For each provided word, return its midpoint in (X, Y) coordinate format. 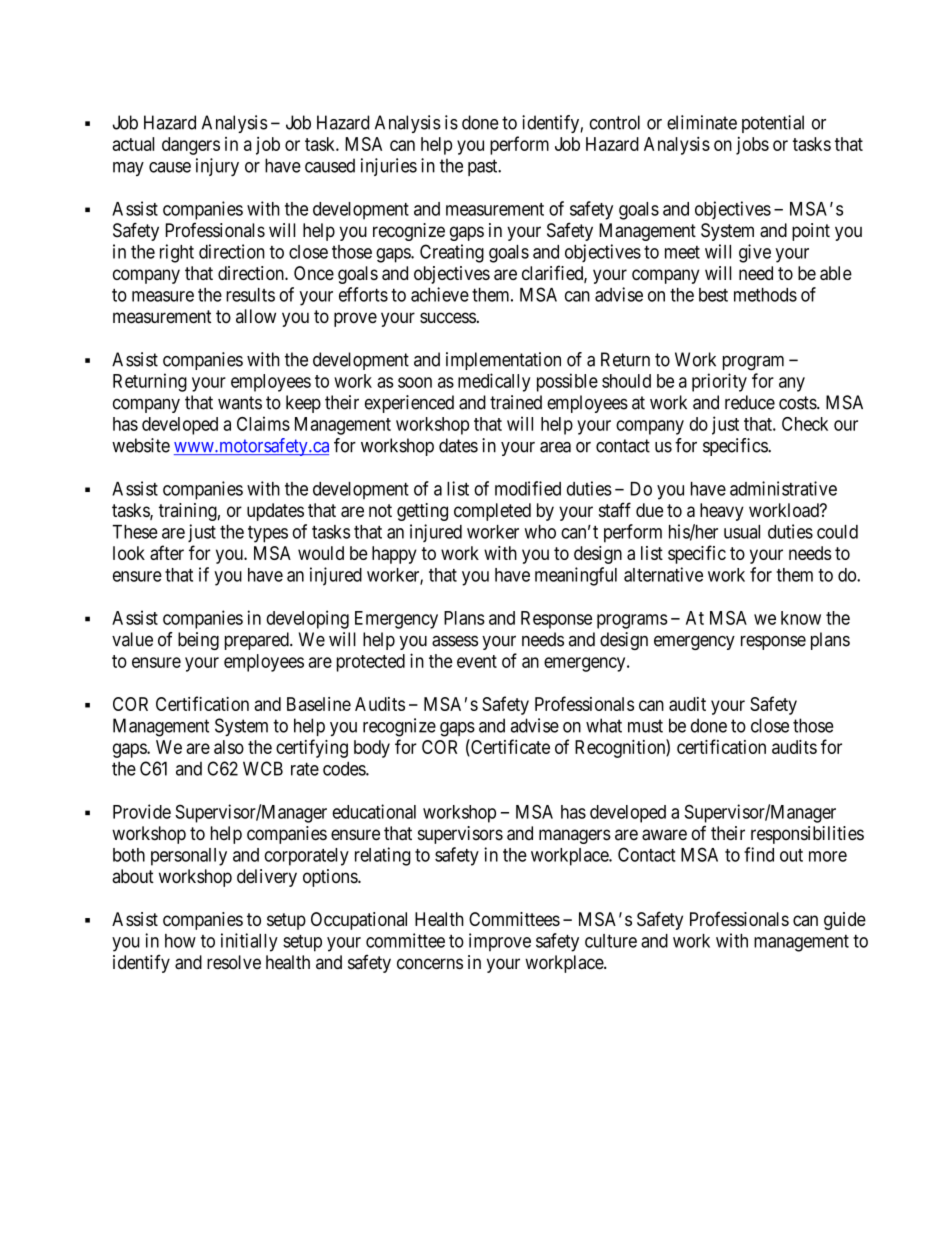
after (167, 552)
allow (256, 316)
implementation (503, 361)
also (229, 747)
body (372, 749)
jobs (752, 146)
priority (719, 382)
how (180, 941)
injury (217, 167)
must (645, 726)
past (484, 167)
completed (492, 512)
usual (742, 532)
